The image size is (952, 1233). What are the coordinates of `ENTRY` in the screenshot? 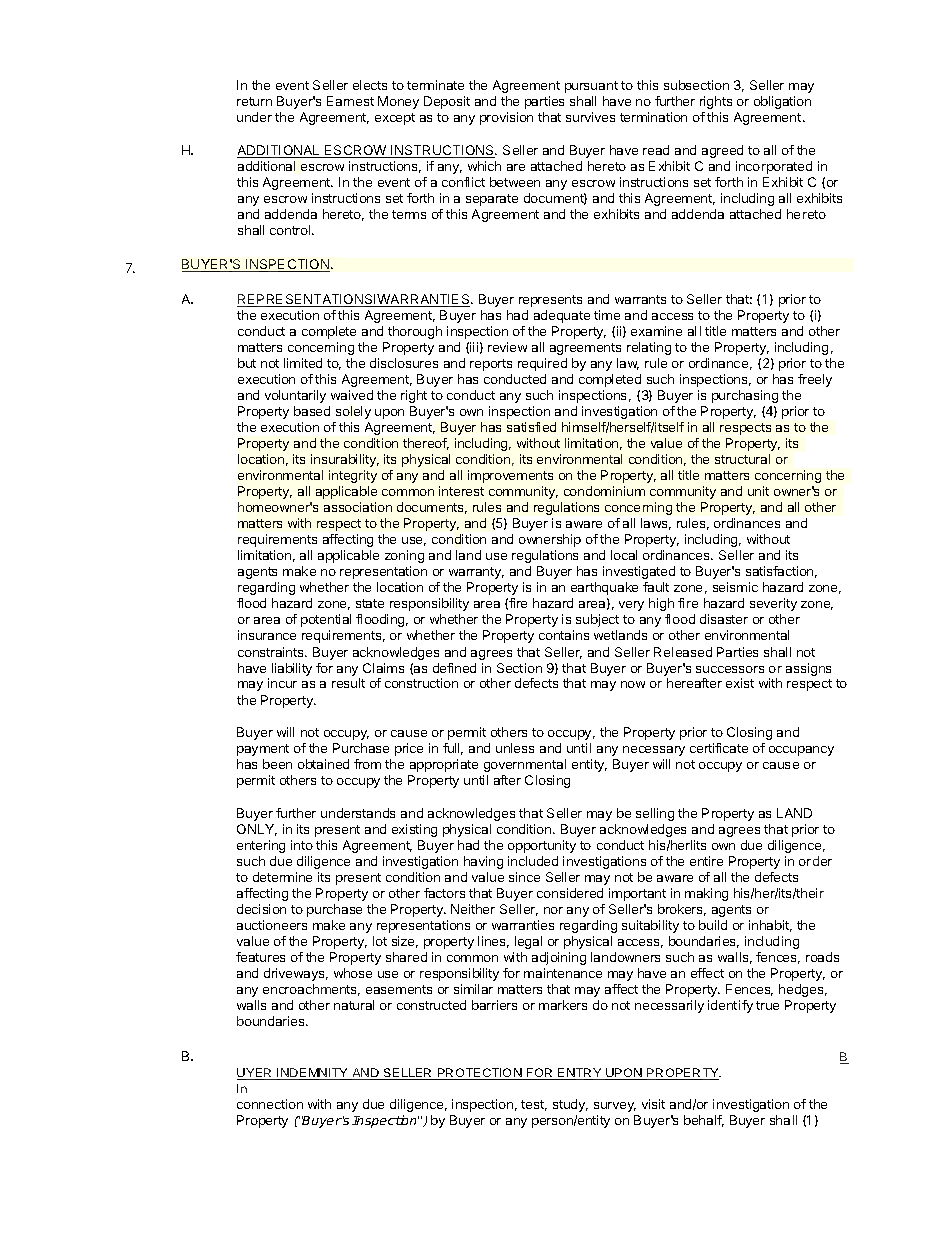 It's located at (580, 1074).
